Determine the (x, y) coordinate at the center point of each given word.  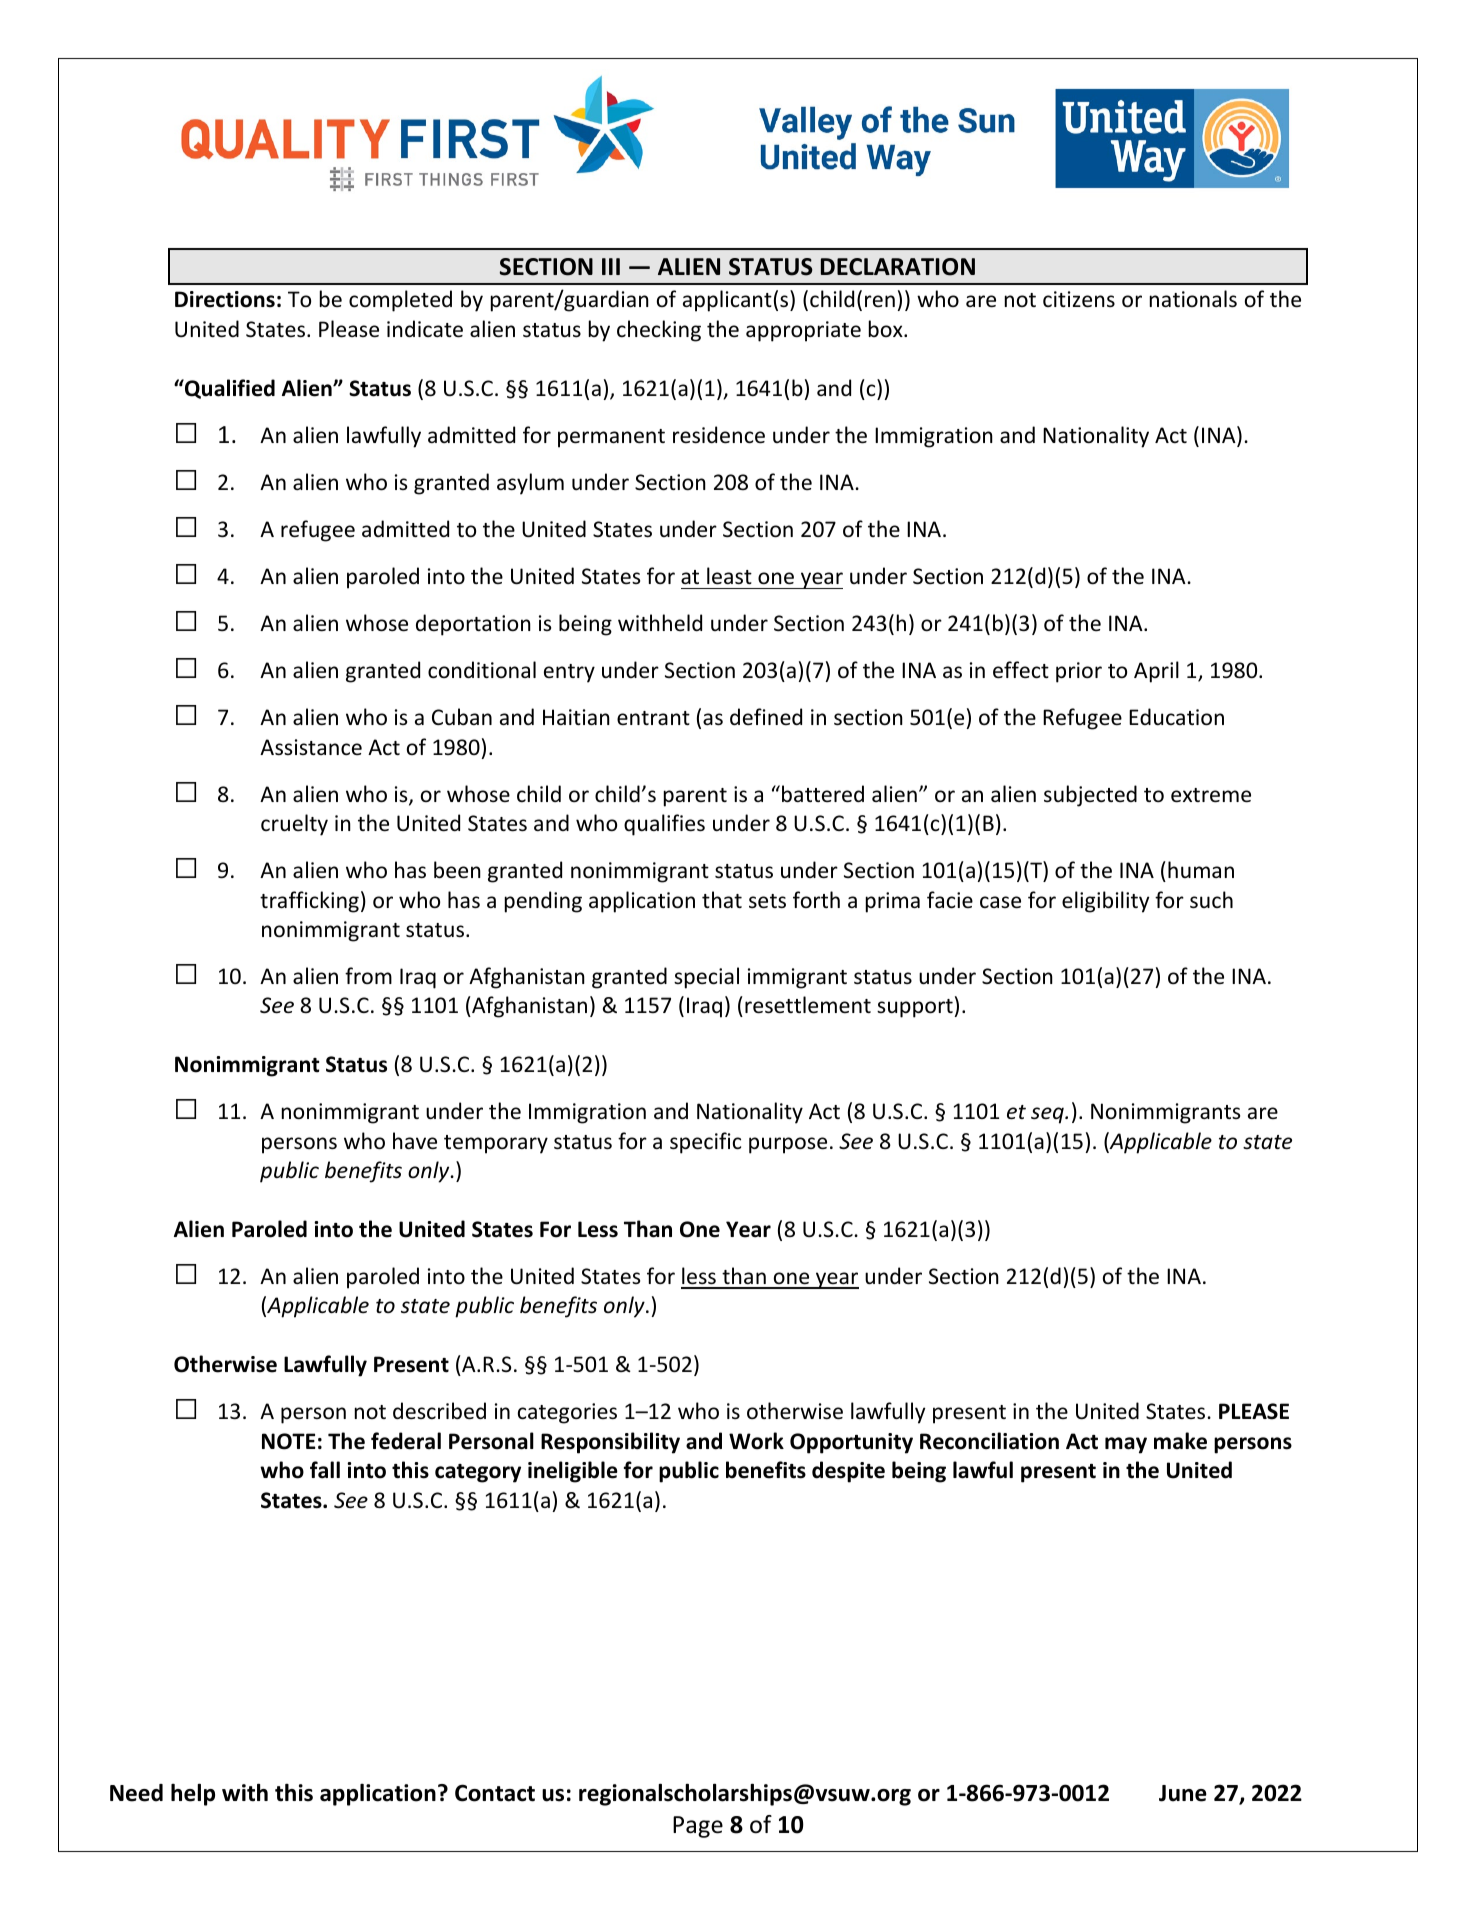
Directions (225, 299)
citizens (1079, 299)
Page (698, 1827)
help (193, 1794)
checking (659, 331)
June (1183, 1793)
